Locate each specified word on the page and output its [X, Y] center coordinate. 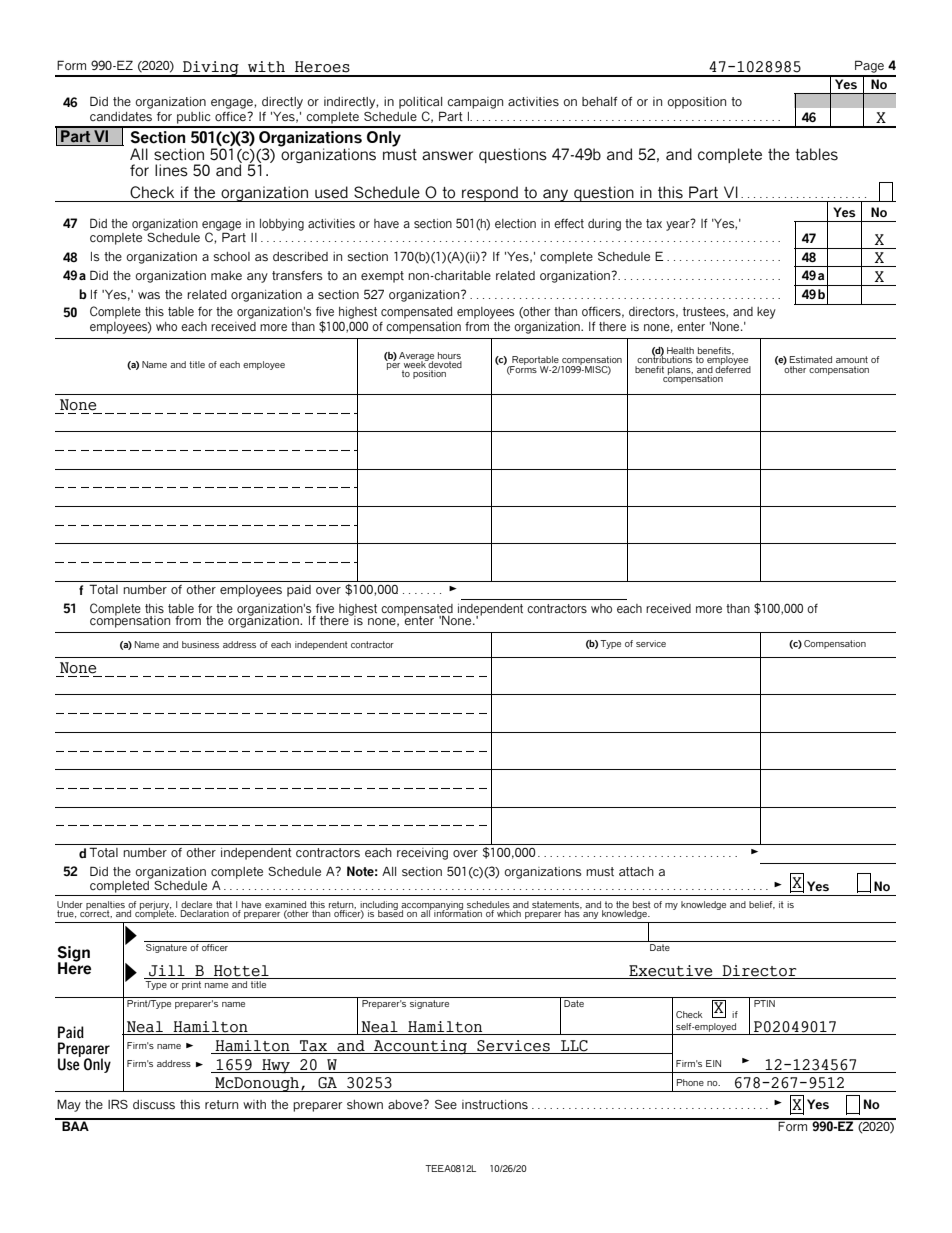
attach [636, 871]
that [223, 906]
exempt [382, 277]
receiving [422, 854]
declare [196, 904]
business [200, 644]
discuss [154, 1105]
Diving [211, 69]
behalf [599, 101]
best [642, 906]
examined [285, 904]
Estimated [811, 359]
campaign [475, 103]
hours [449, 355]
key [766, 313]
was [149, 296]
